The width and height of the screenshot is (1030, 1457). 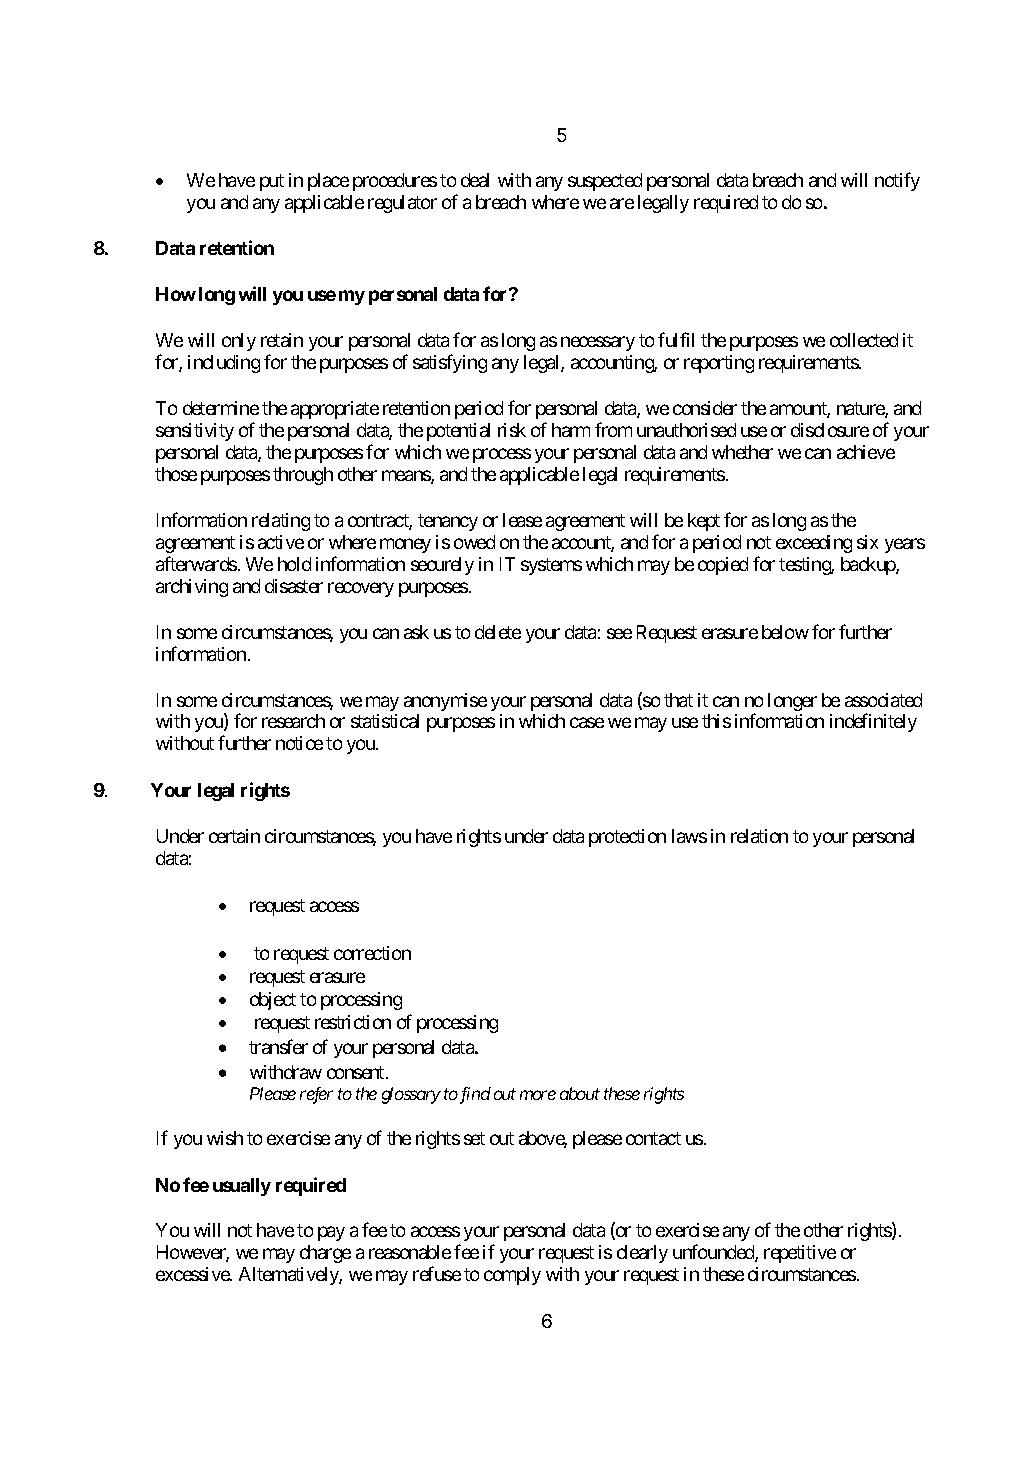 What do you see at coordinates (272, 182) in the screenshot?
I see `put` at bounding box center [272, 182].
